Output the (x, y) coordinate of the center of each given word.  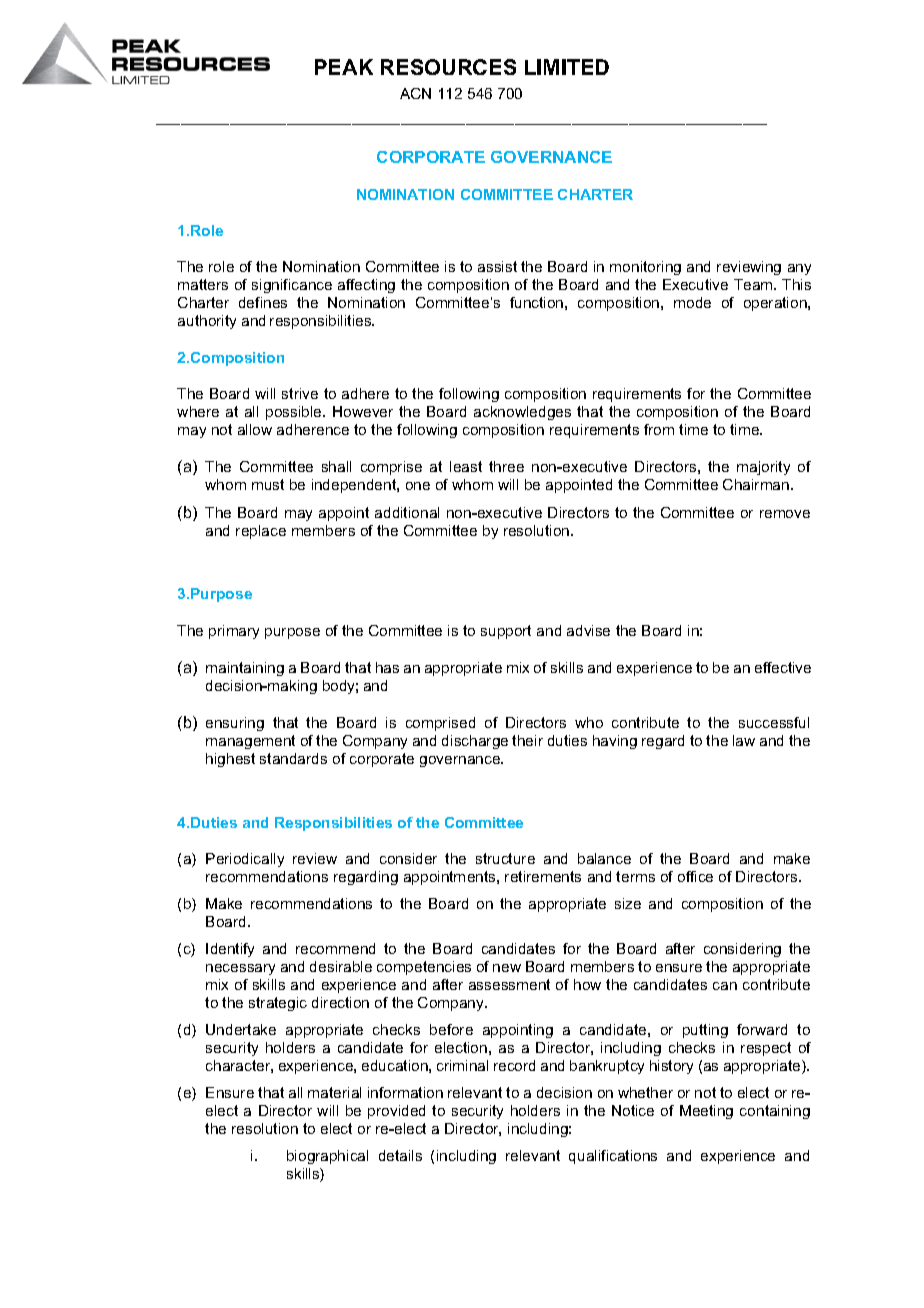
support (506, 632)
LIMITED (567, 67)
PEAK (344, 67)
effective (783, 667)
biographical (327, 1157)
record (514, 1065)
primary (234, 632)
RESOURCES (448, 67)
